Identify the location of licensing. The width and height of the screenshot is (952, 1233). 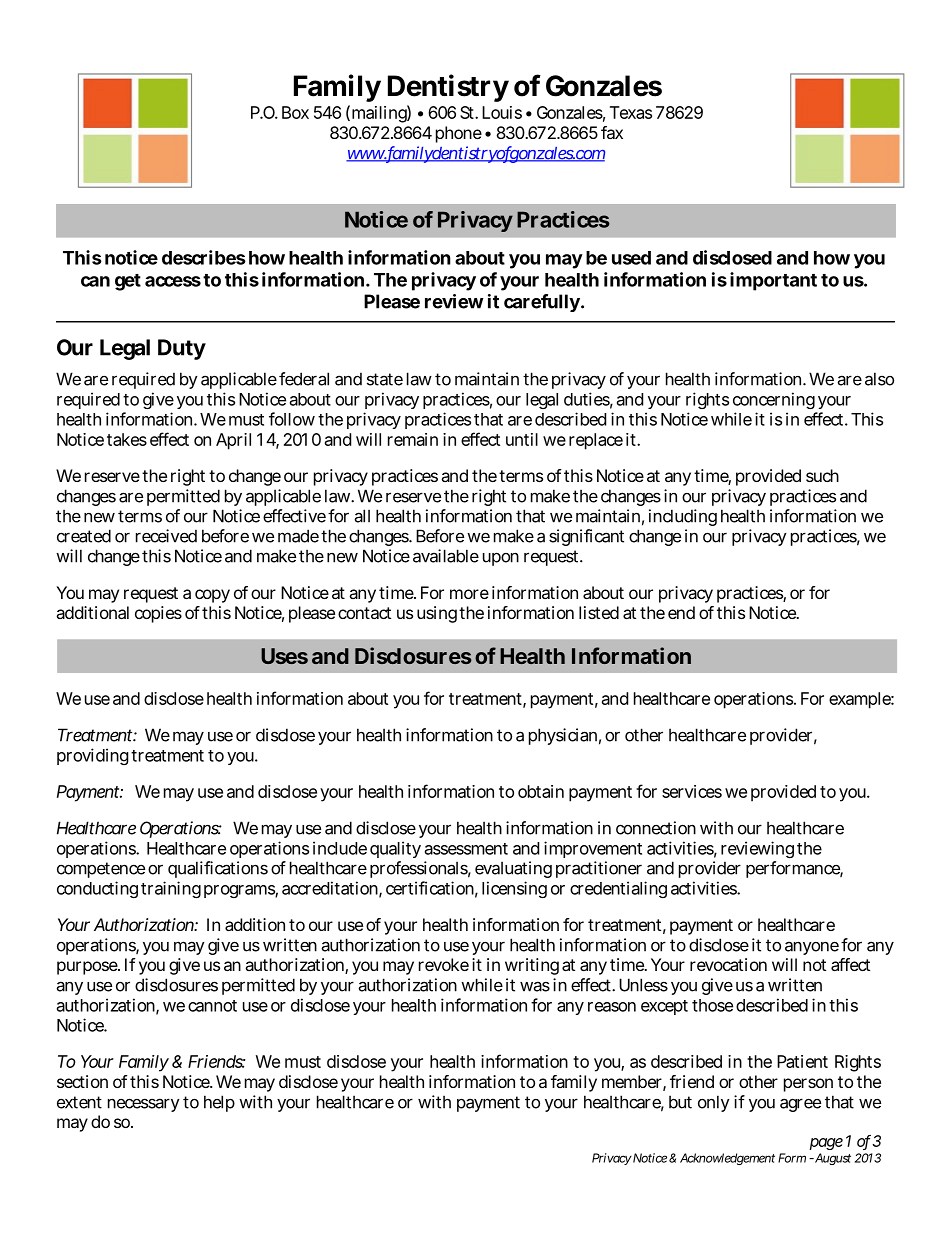
(514, 889).
